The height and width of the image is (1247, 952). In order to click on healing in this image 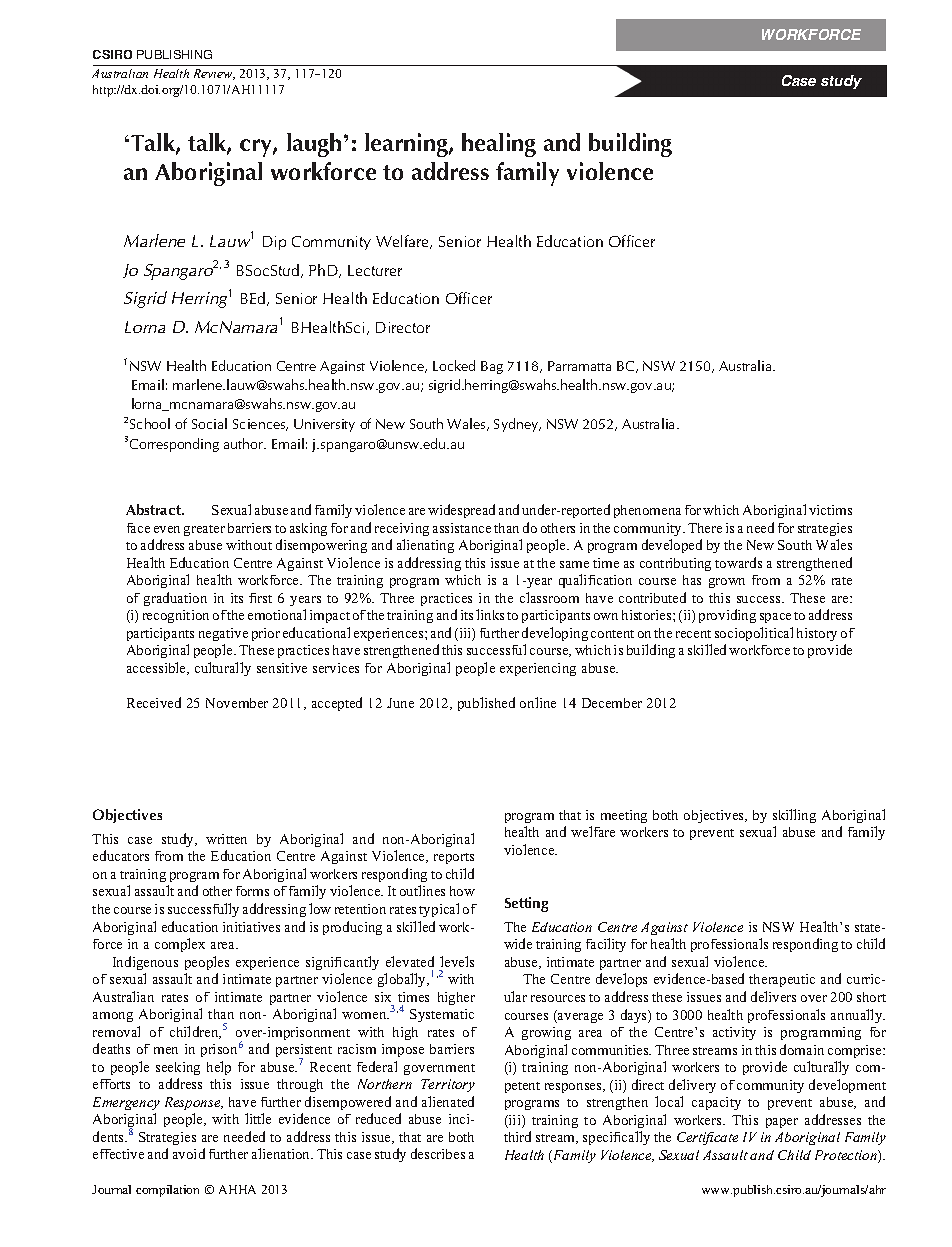, I will do `click(499, 145)`.
